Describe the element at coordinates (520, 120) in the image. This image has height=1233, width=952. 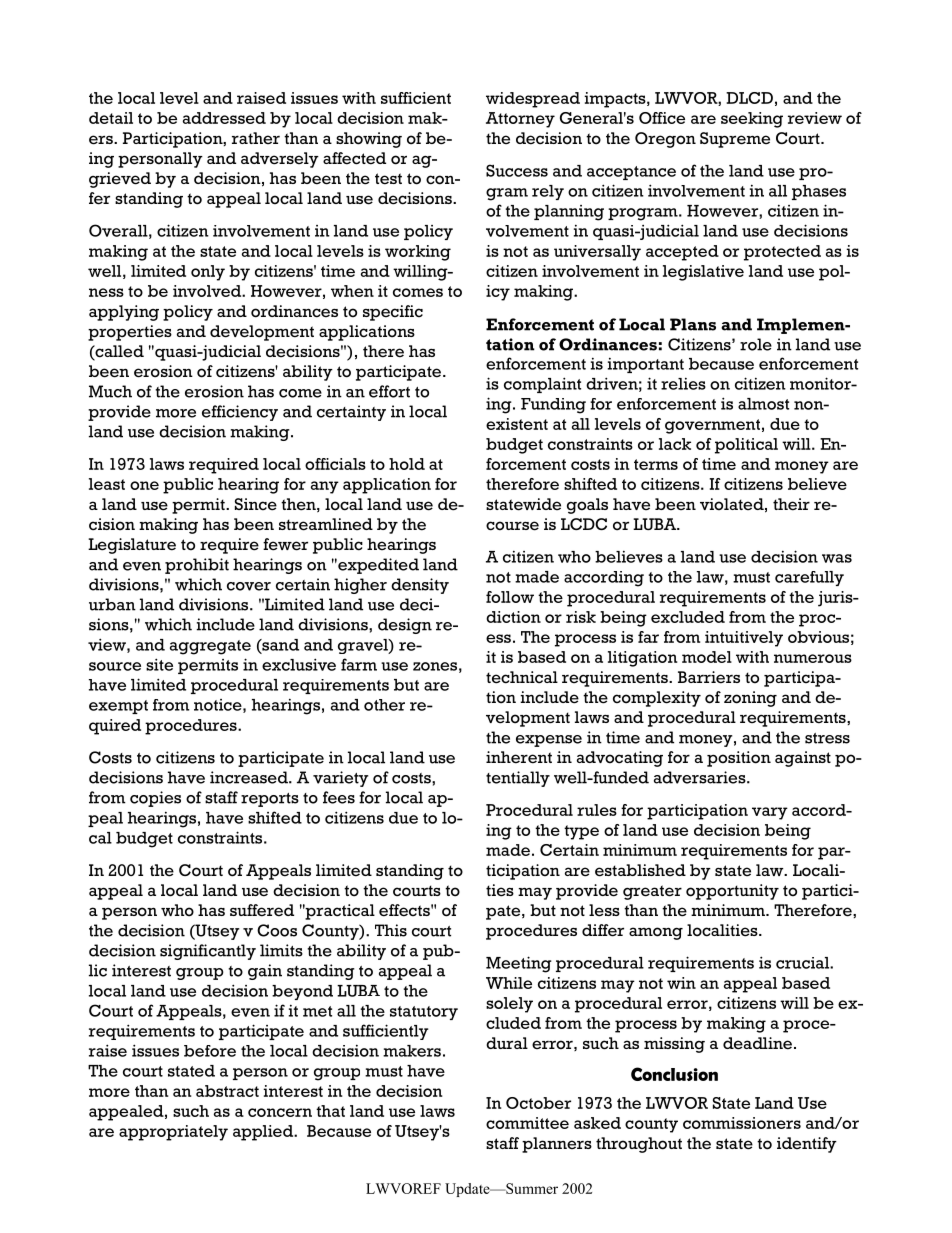
I see `Attorney` at that location.
